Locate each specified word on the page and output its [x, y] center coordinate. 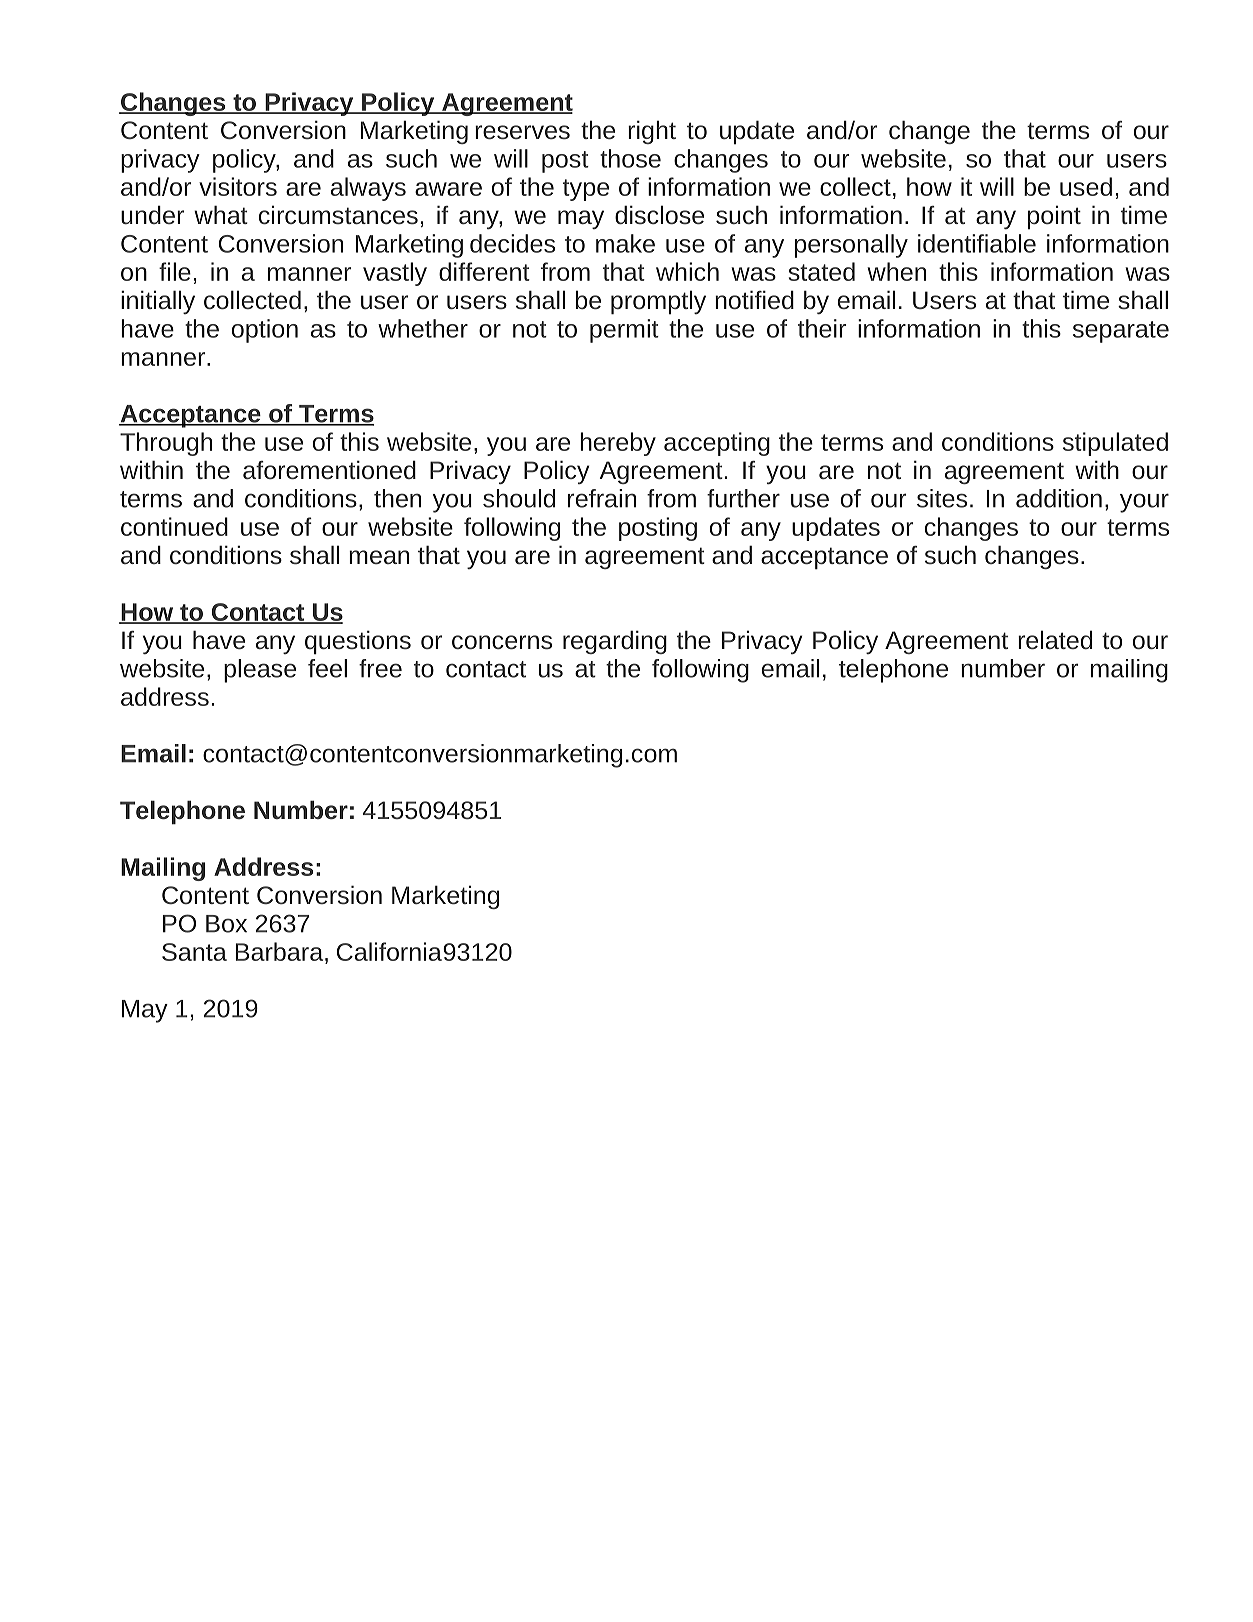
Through [166, 444]
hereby [618, 444]
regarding [615, 642]
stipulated [1115, 444]
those [630, 158]
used [1086, 186]
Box [226, 924]
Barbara [281, 951]
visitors [238, 186]
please [260, 671]
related [1055, 639]
